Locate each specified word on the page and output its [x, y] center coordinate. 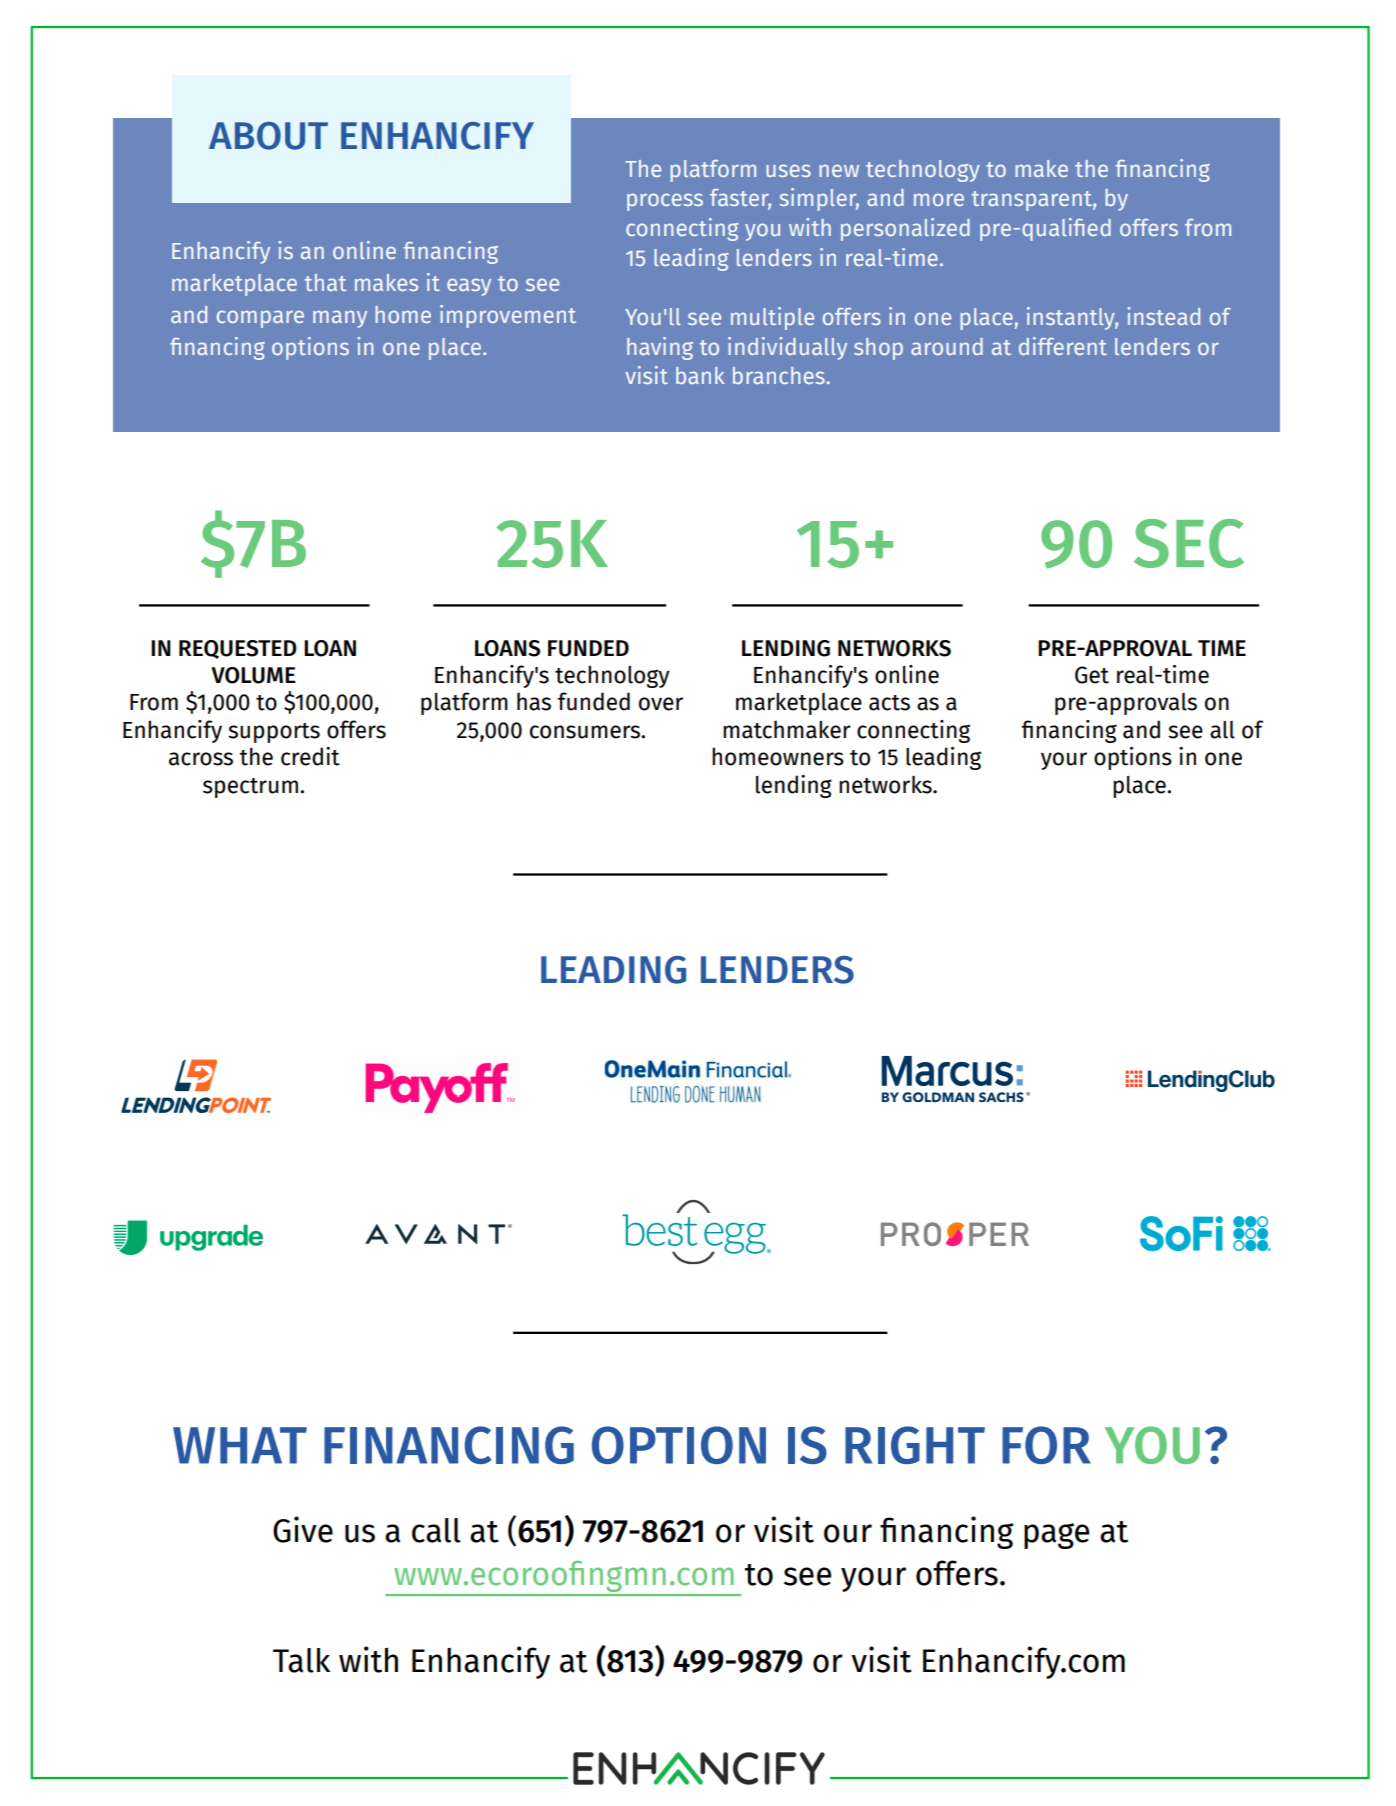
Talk [301, 1660]
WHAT [240, 1445]
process [665, 202]
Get [1092, 675]
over [661, 704]
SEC [1189, 543]
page [1056, 1536]
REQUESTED [238, 649]
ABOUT [268, 136]
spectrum [250, 788]
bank [700, 375]
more [939, 199]
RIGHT [915, 1445]
